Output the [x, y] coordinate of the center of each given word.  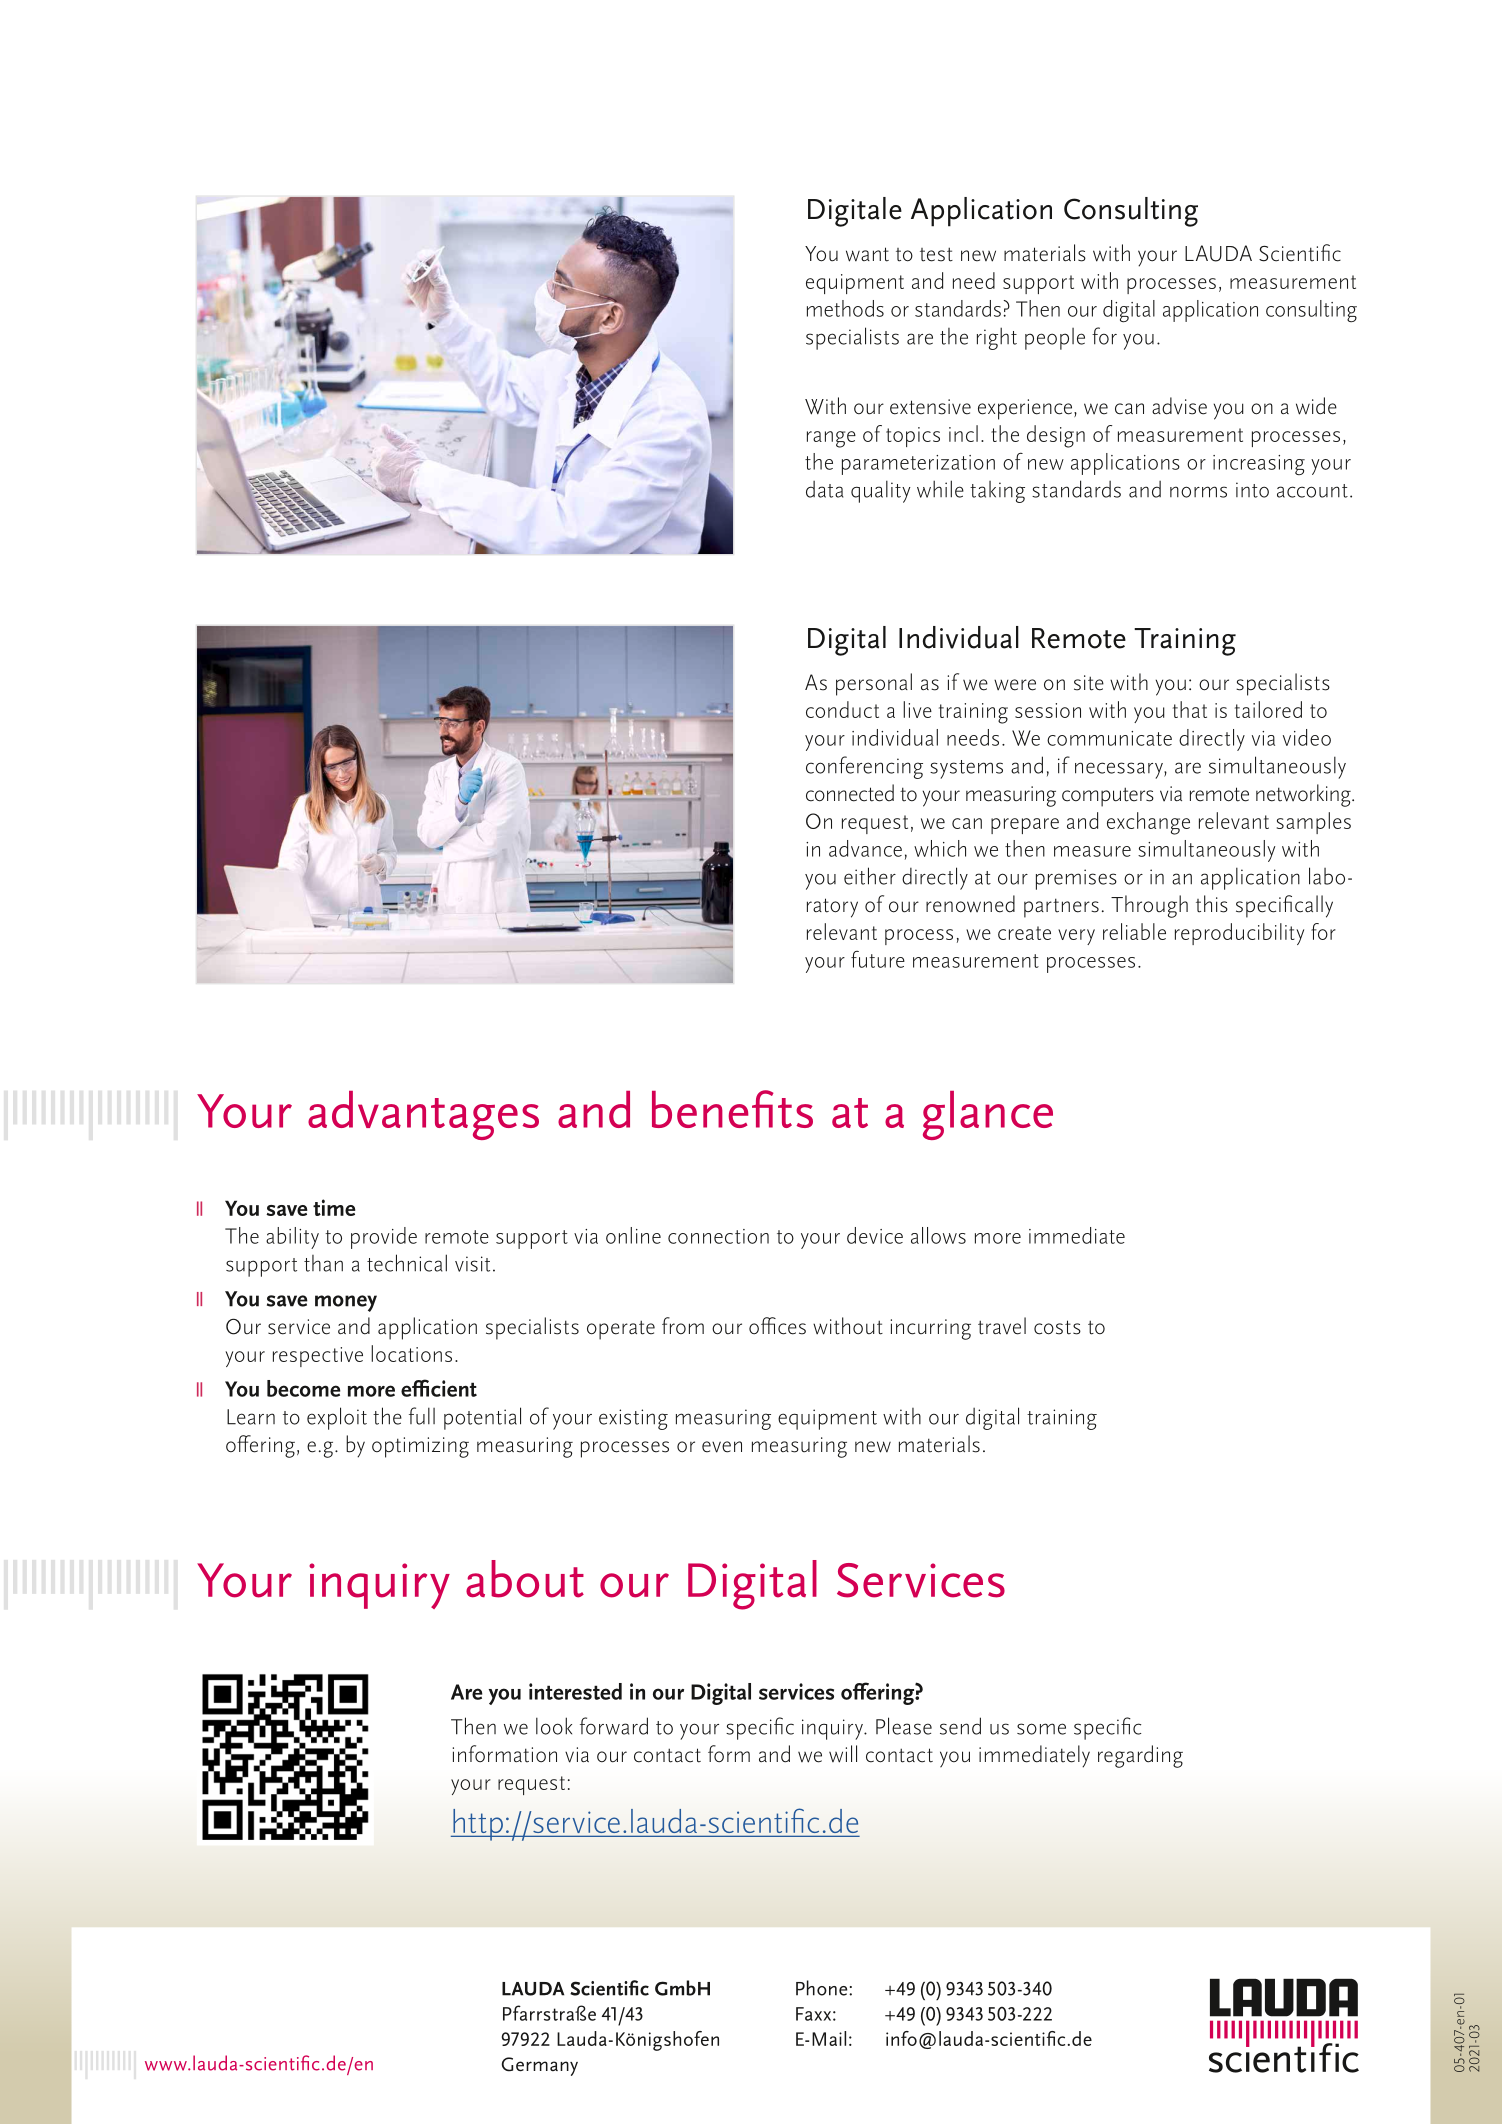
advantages [423, 1115]
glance [988, 1115]
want [867, 254]
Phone [823, 1988]
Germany [540, 2066]
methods [845, 308]
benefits [732, 1109]
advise [1179, 406]
